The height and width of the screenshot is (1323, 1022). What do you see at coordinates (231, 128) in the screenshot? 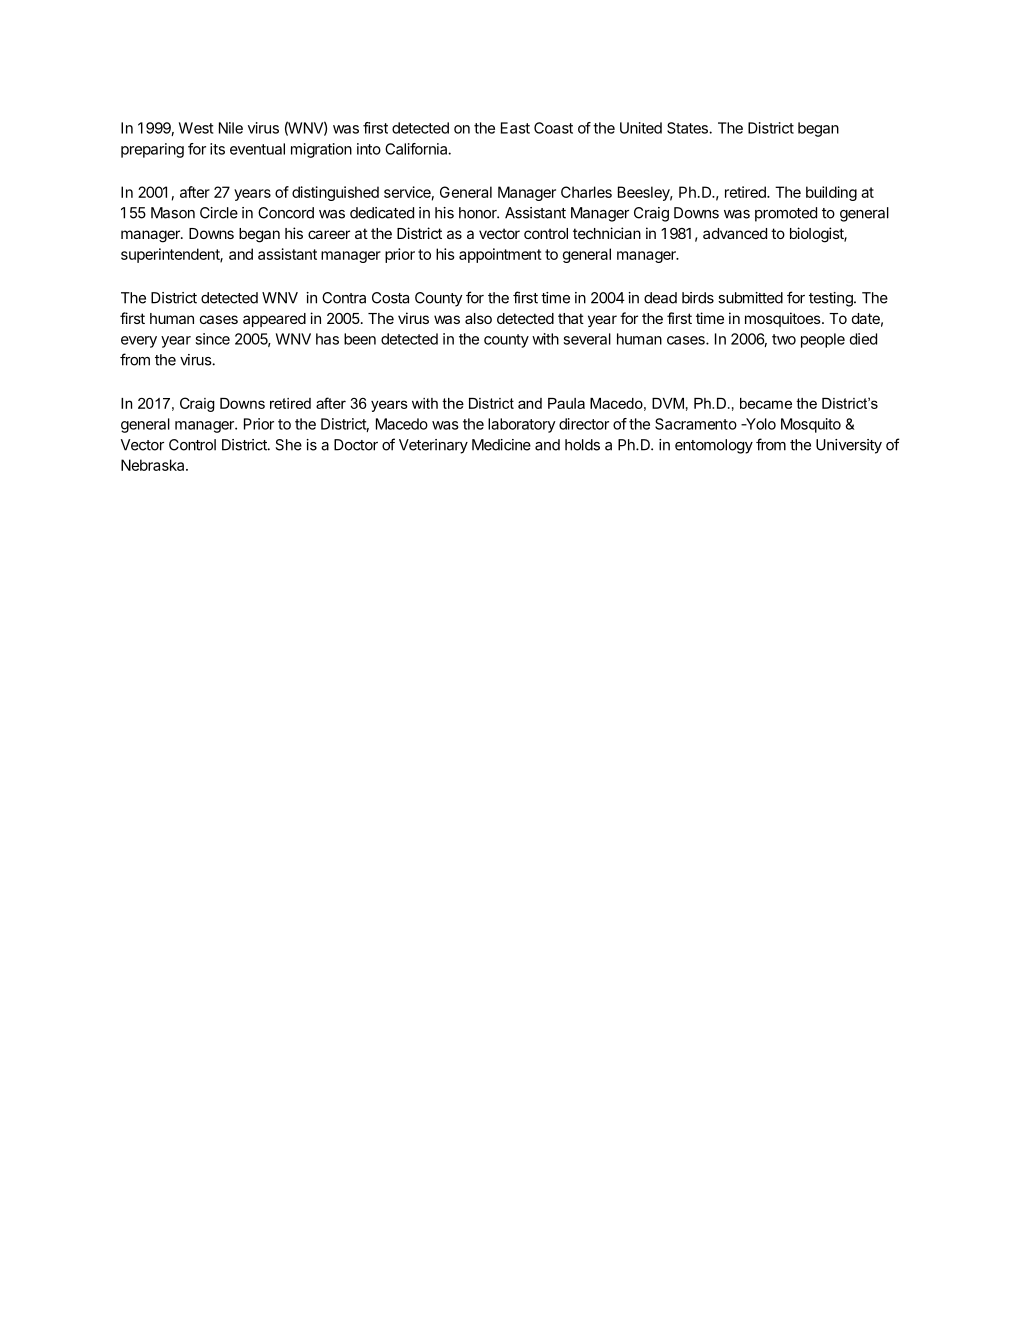
I see `Nile` at bounding box center [231, 128].
